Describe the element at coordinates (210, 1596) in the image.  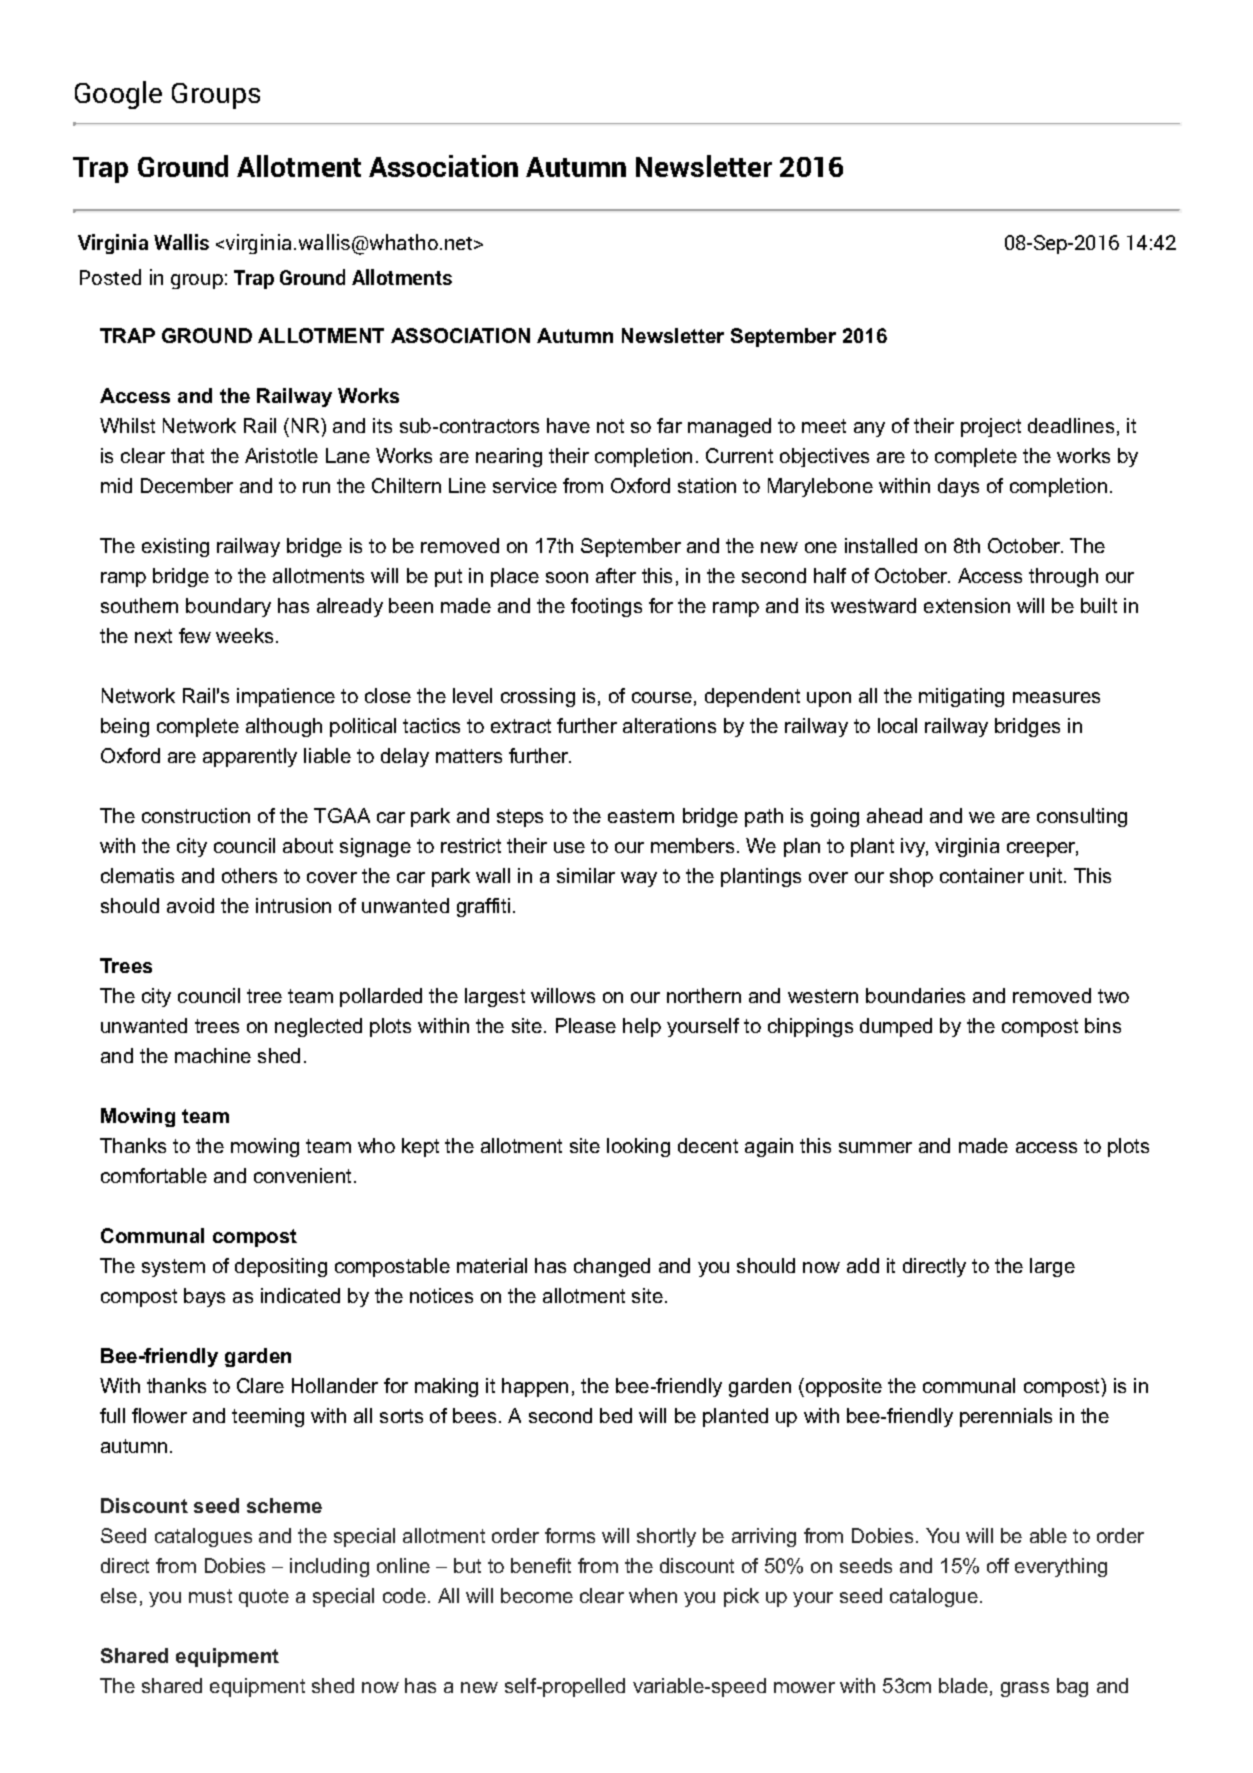
I see `must` at that location.
